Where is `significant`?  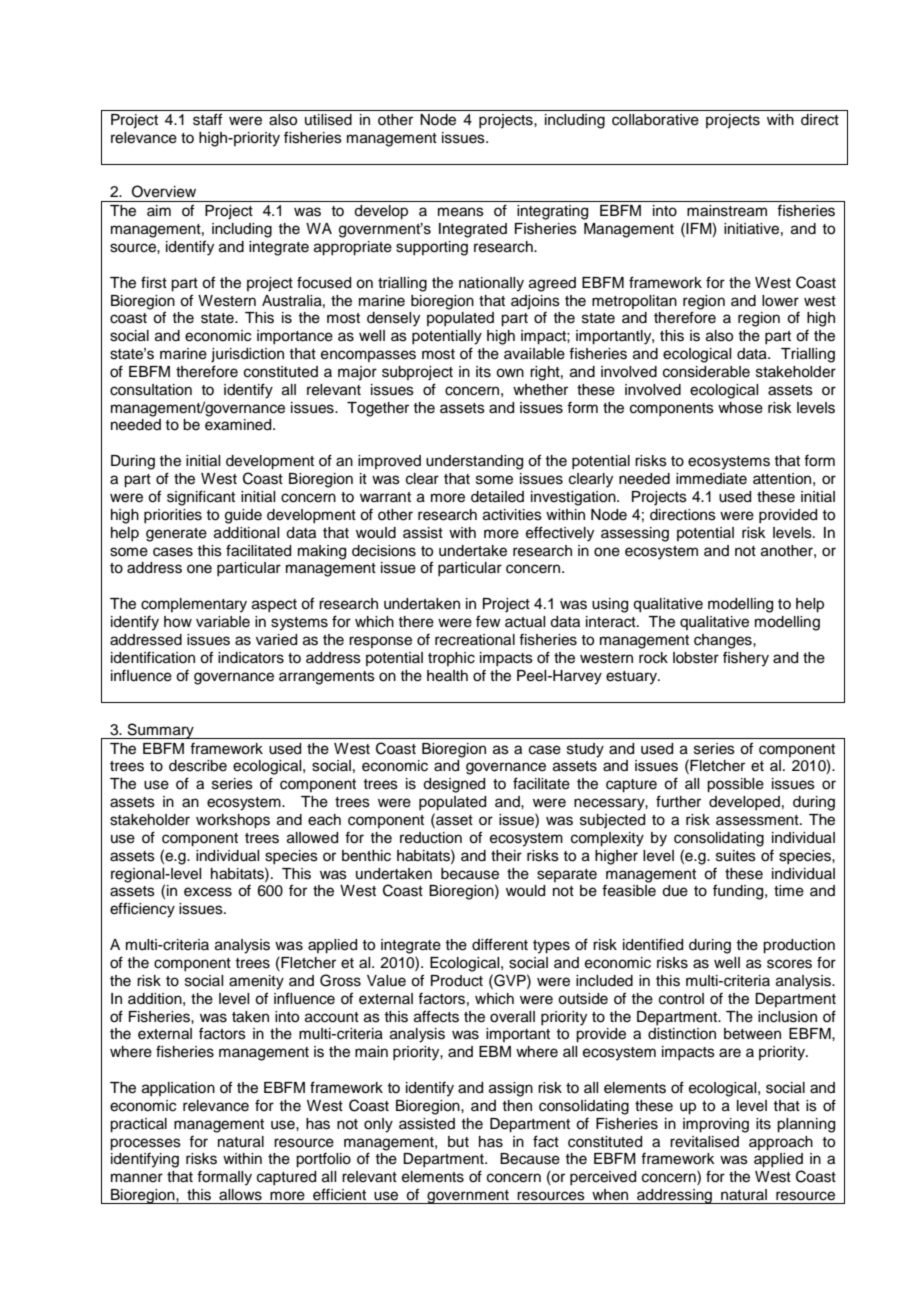
significant is located at coordinates (201, 498).
